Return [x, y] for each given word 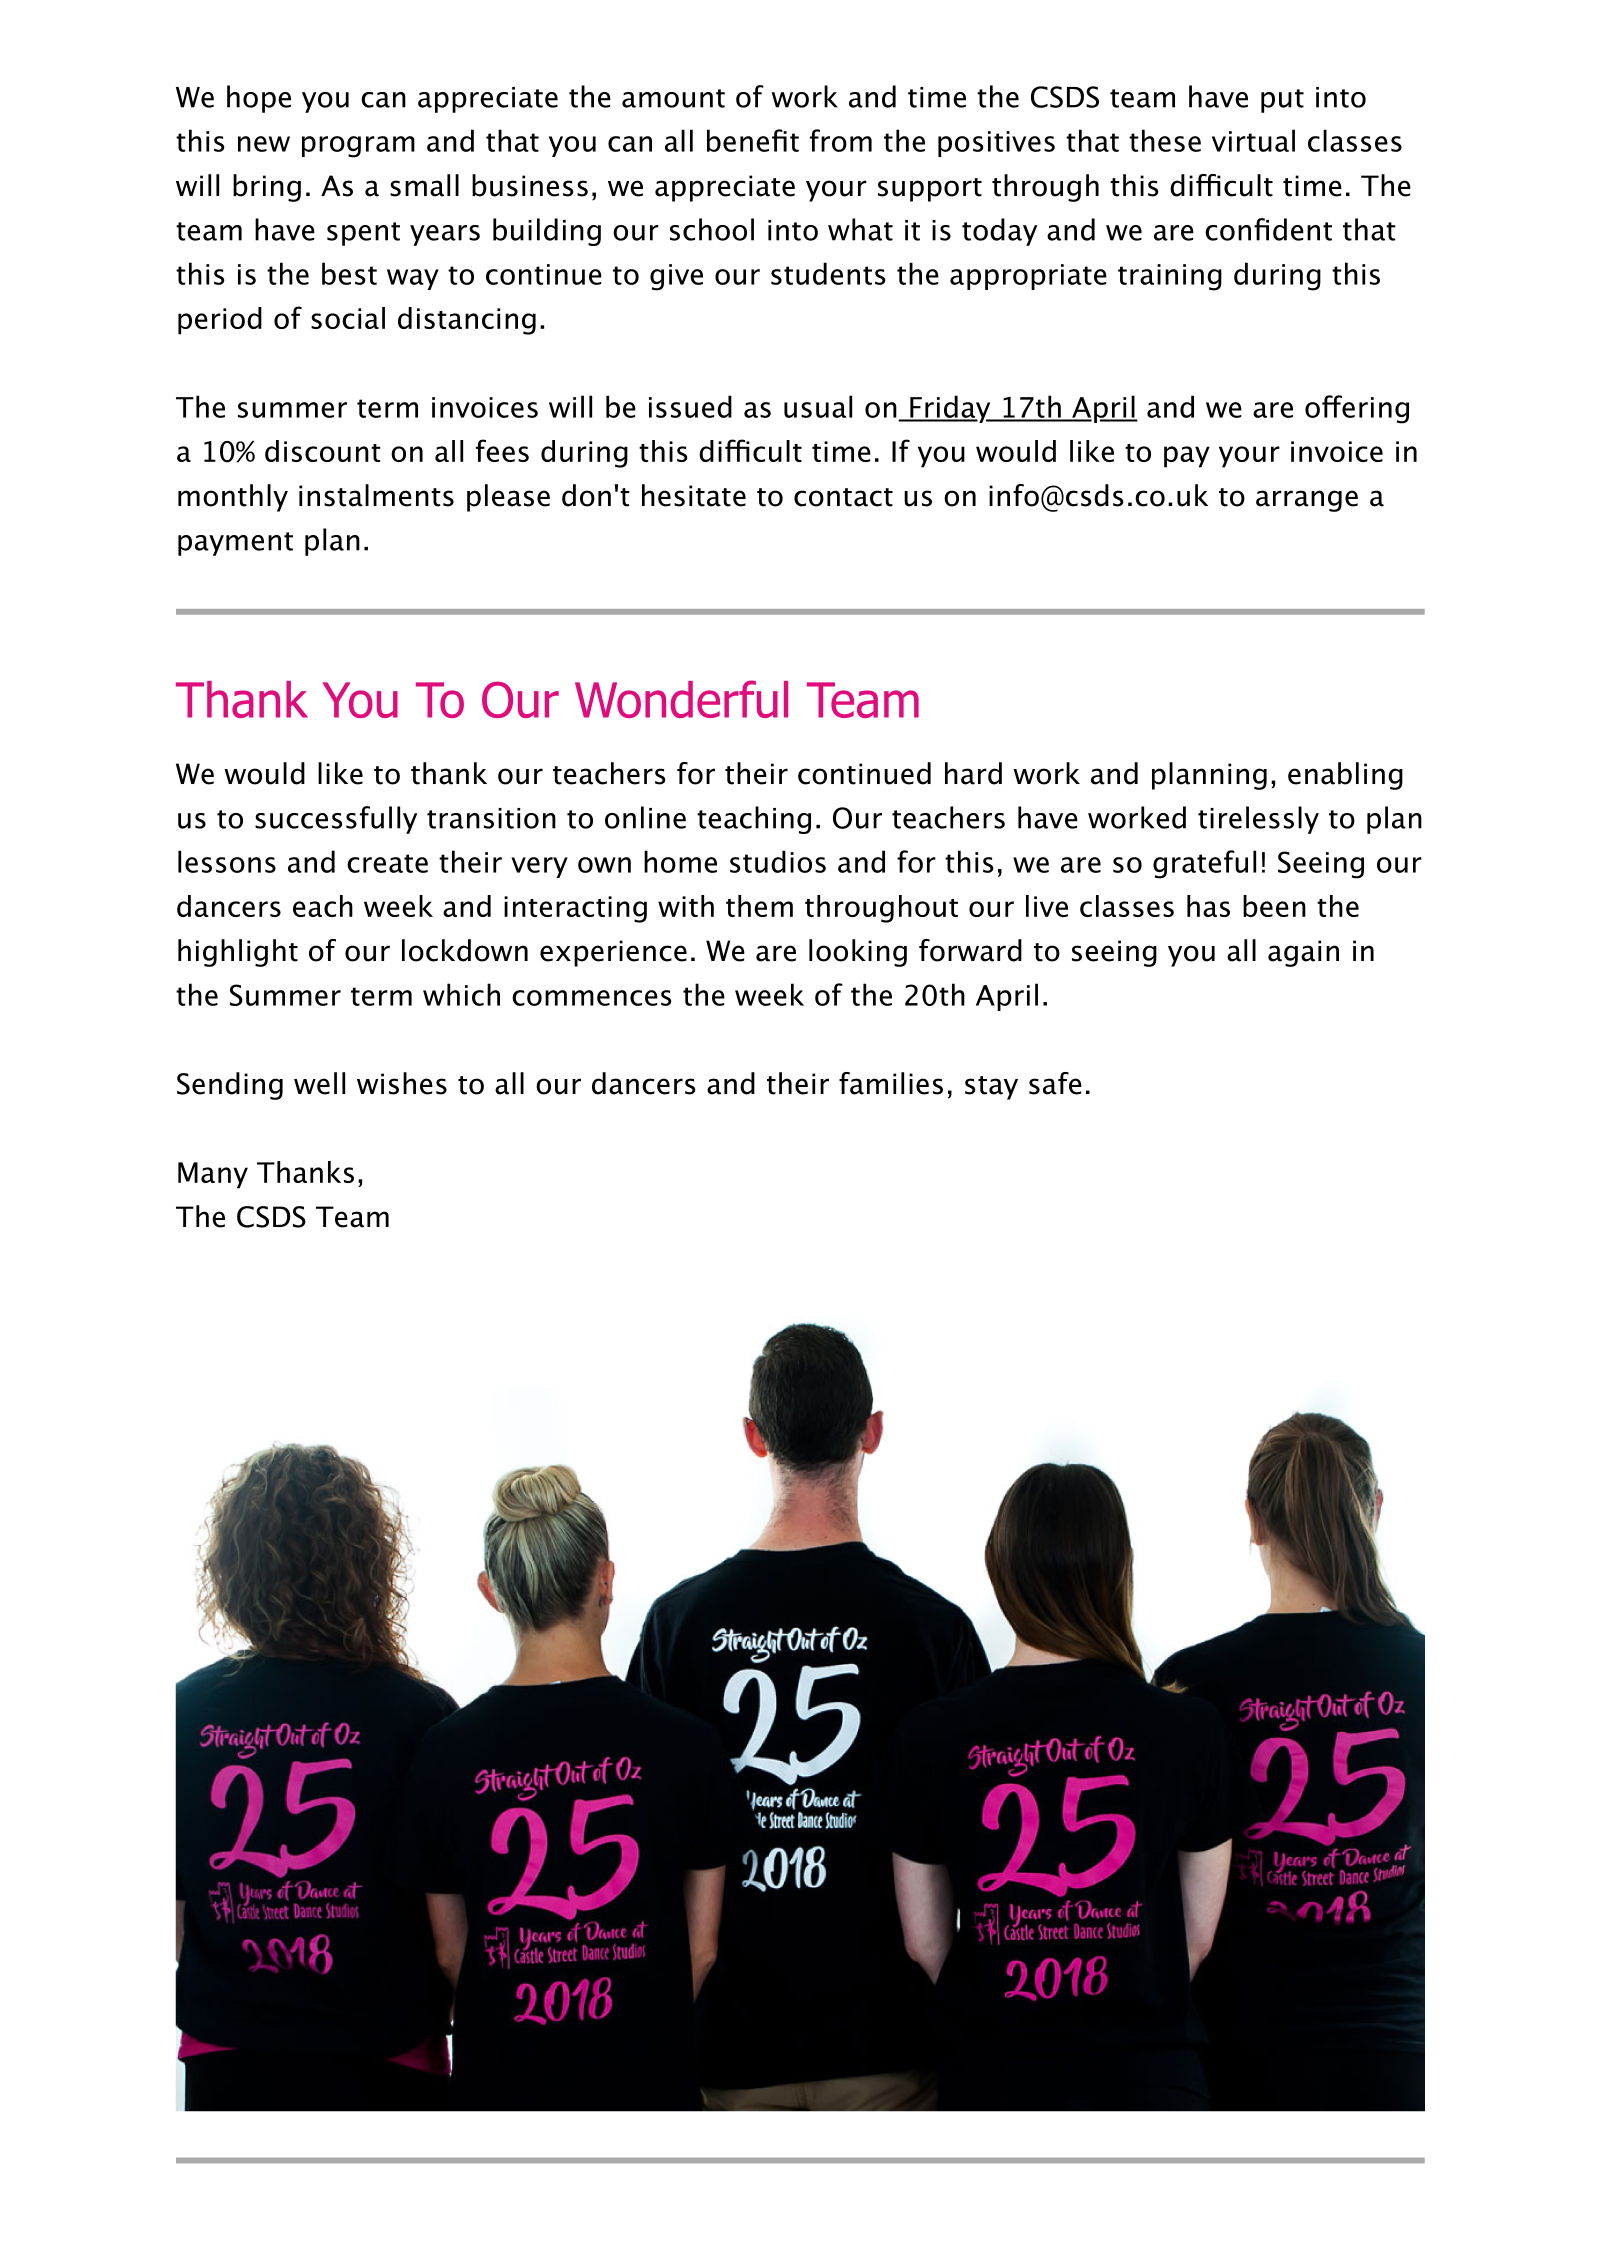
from [841, 140]
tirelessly [1258, 820]
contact [843, 497]
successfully [336, 820]
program [358, 147]
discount [323, 451]
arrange [1307, 501]
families [891, 1083]
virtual [1253, 140]
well [319, 1083]
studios [778, 861]
